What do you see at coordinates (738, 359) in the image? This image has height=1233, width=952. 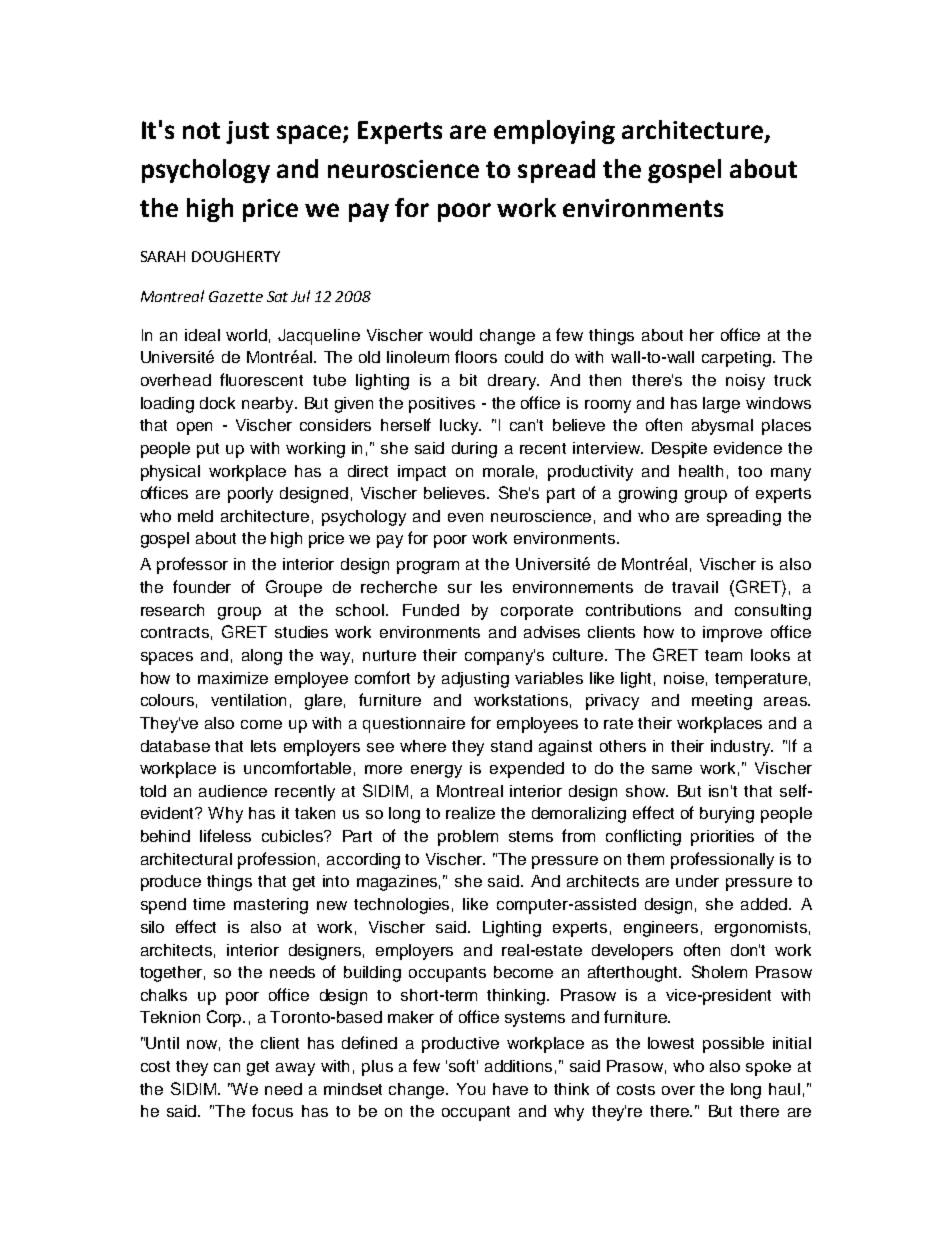 I see `carpeting` at bounding box center [738, 359].
